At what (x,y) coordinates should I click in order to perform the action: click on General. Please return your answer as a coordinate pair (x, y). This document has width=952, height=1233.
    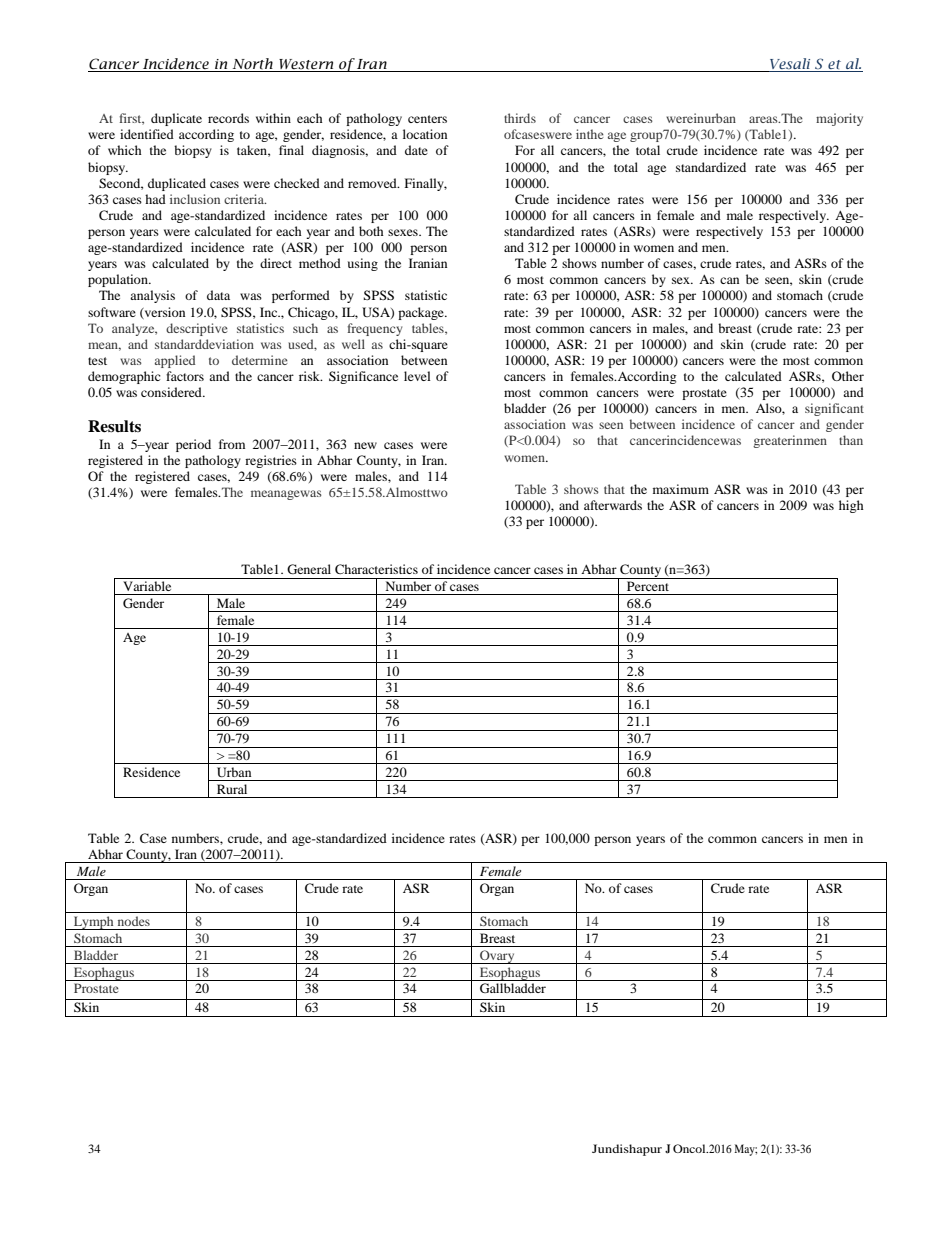
    Looking at the image, I should click on (309, 569).
